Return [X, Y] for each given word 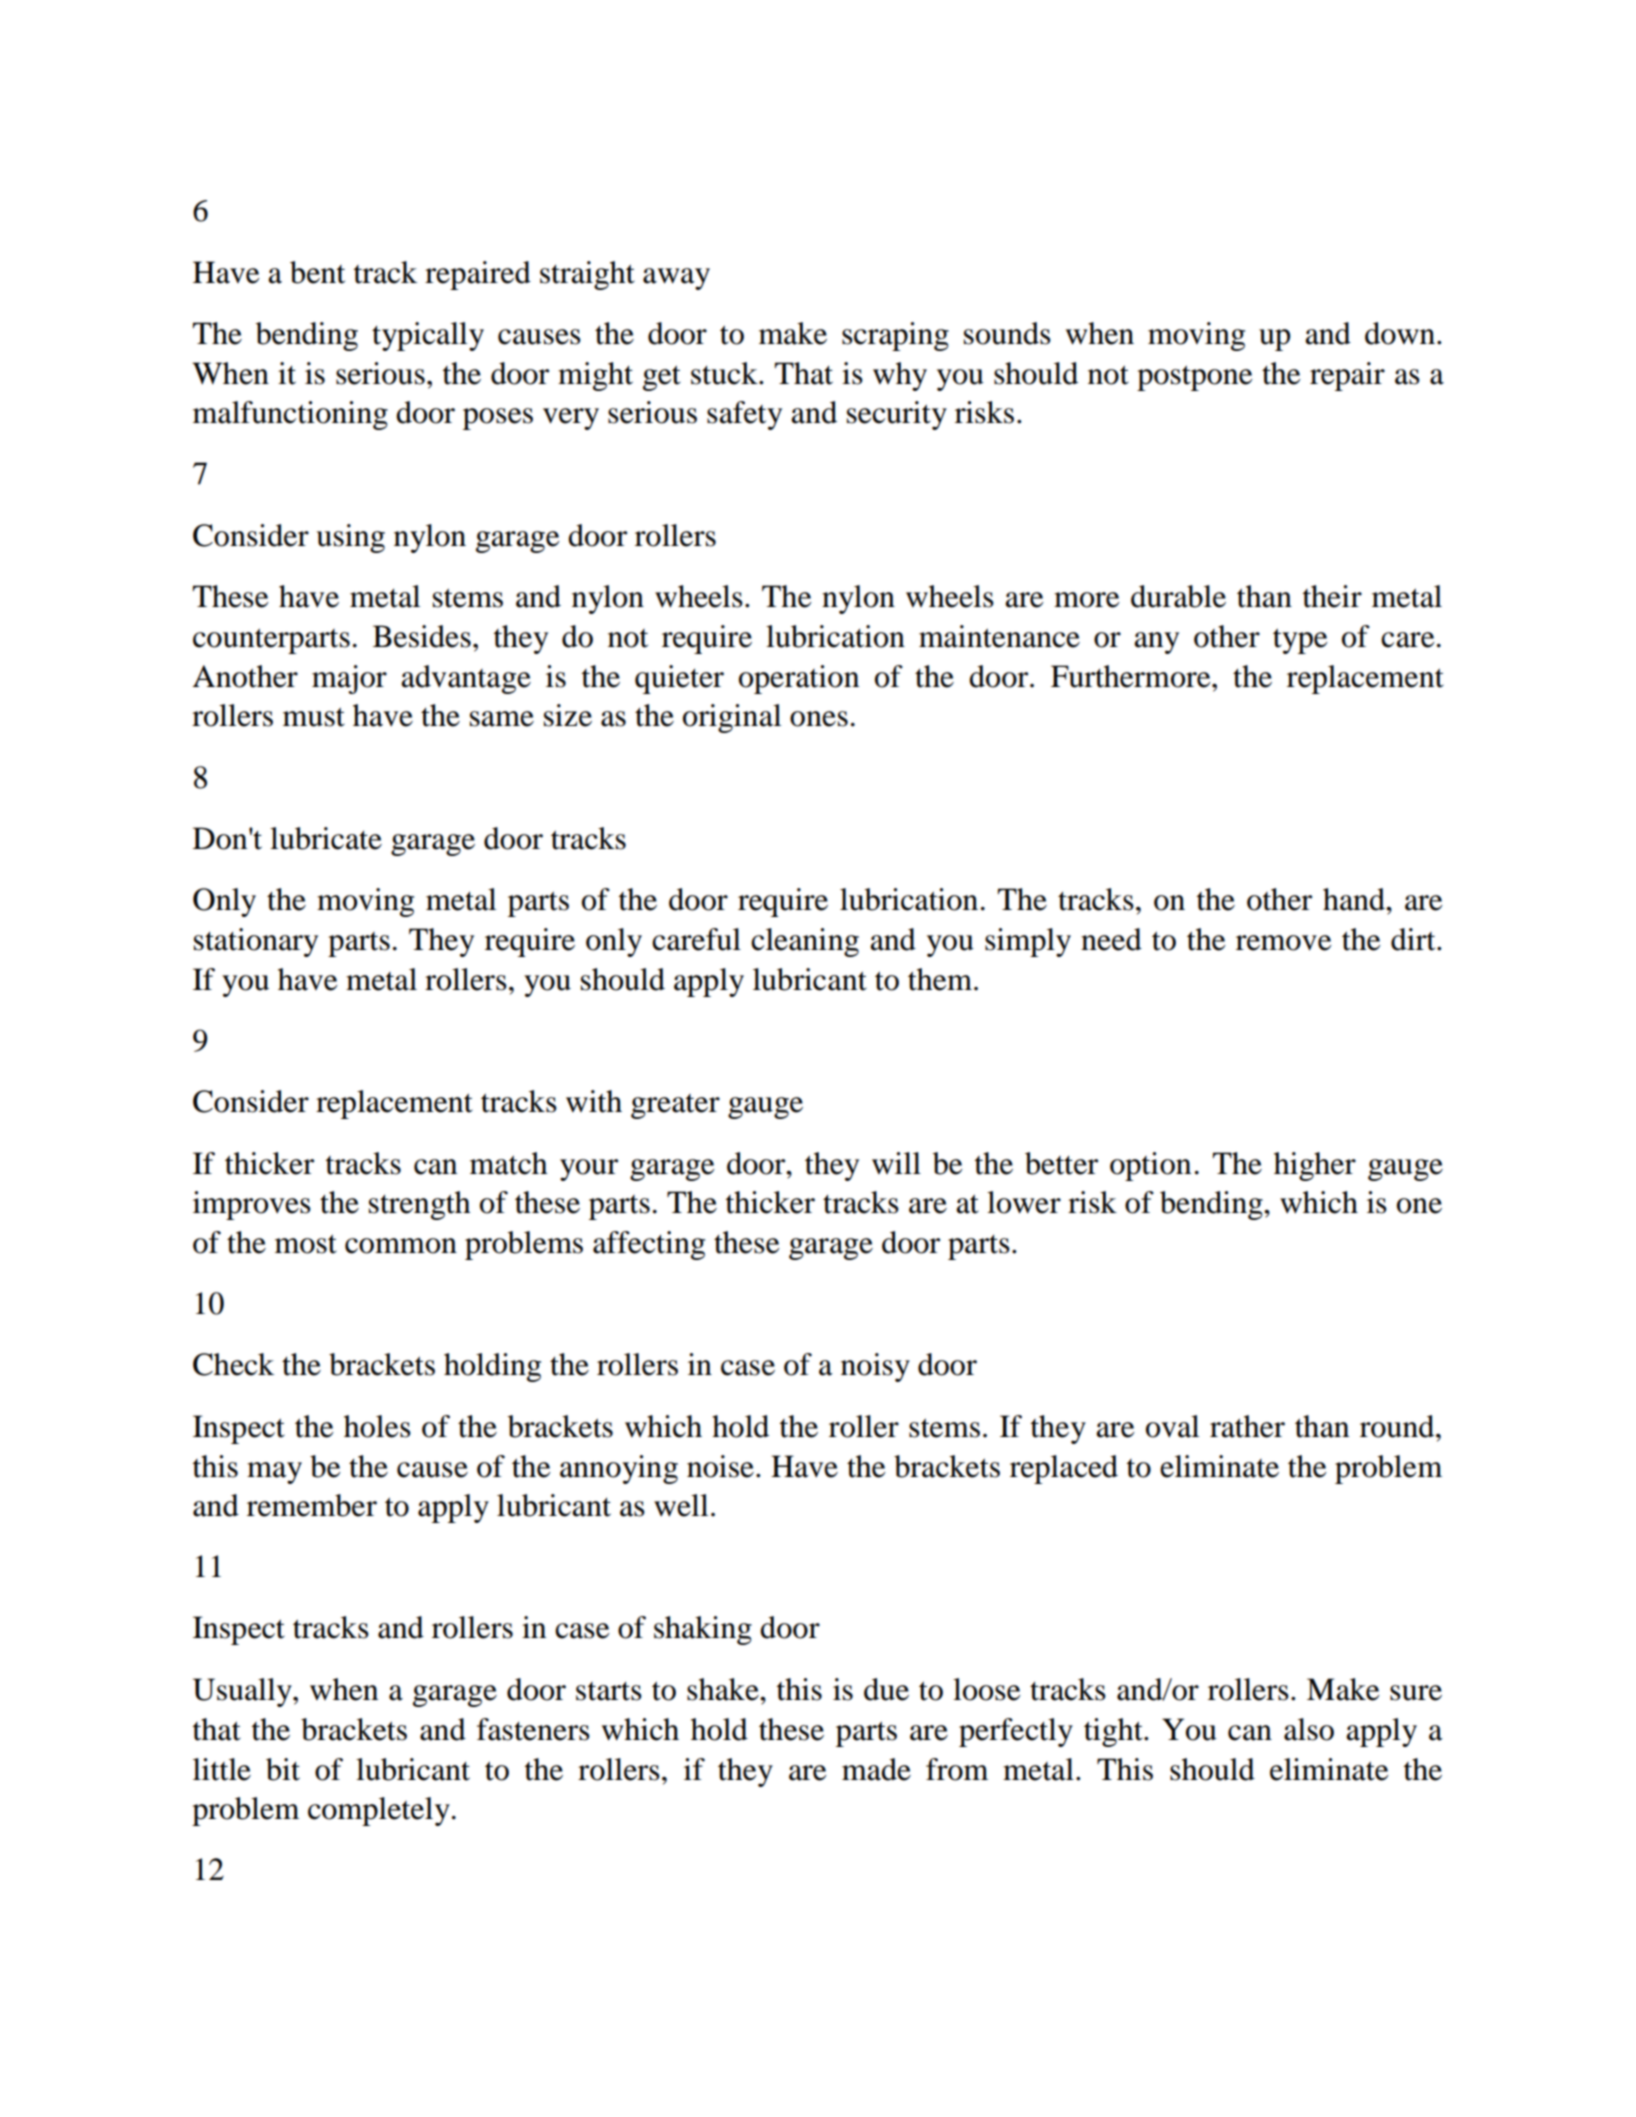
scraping [895, 336]
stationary [256, 942]
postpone [1194, 378]
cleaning [805, 942]
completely [379, 1811]
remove [1283, 943]
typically [428, 336]
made [876, 1769]
